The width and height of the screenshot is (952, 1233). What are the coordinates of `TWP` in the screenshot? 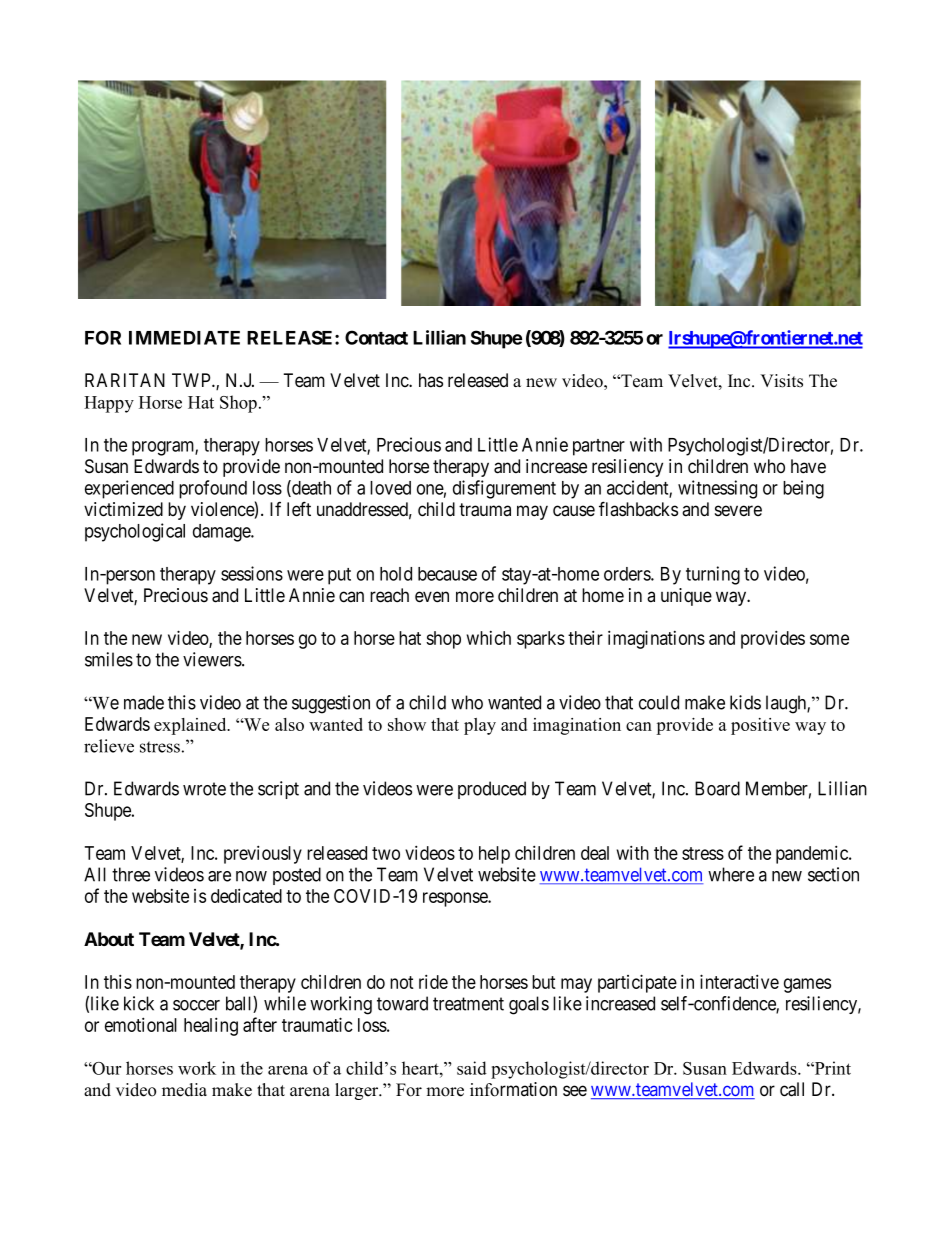 It's located at (192, 380).
